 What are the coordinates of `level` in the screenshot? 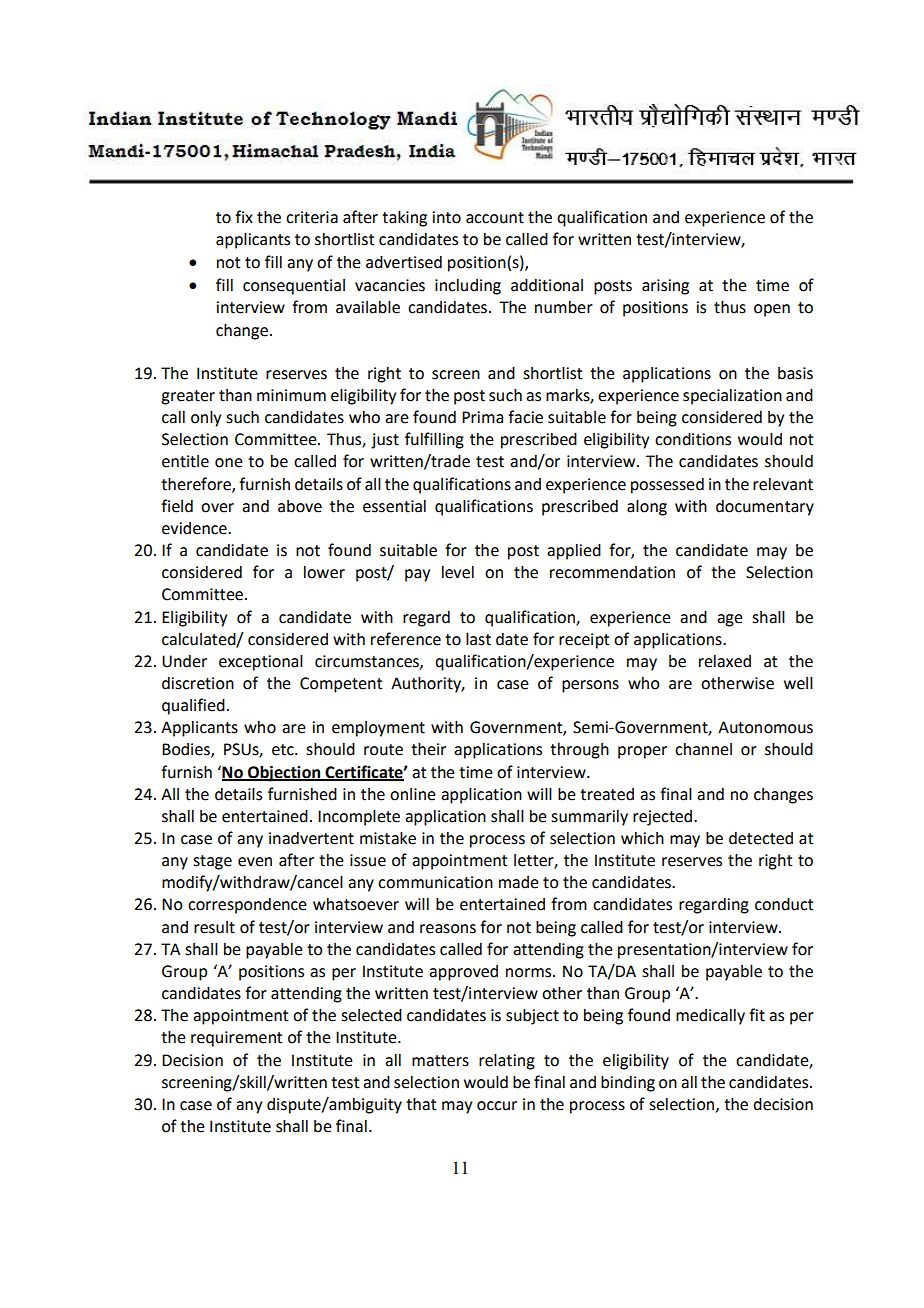 It's located at (458, 572).
